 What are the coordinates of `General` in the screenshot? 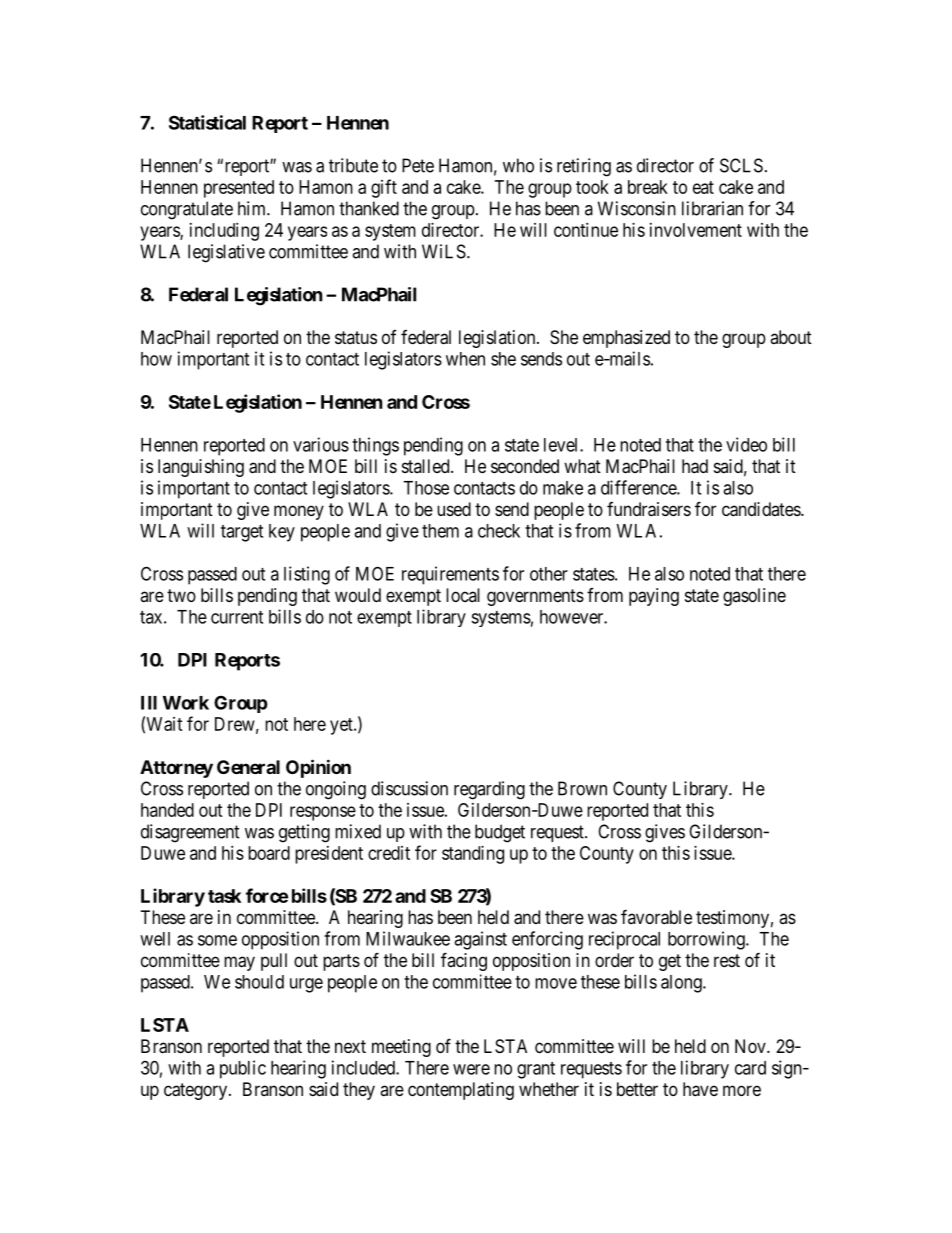 It's located at (248, 767).
